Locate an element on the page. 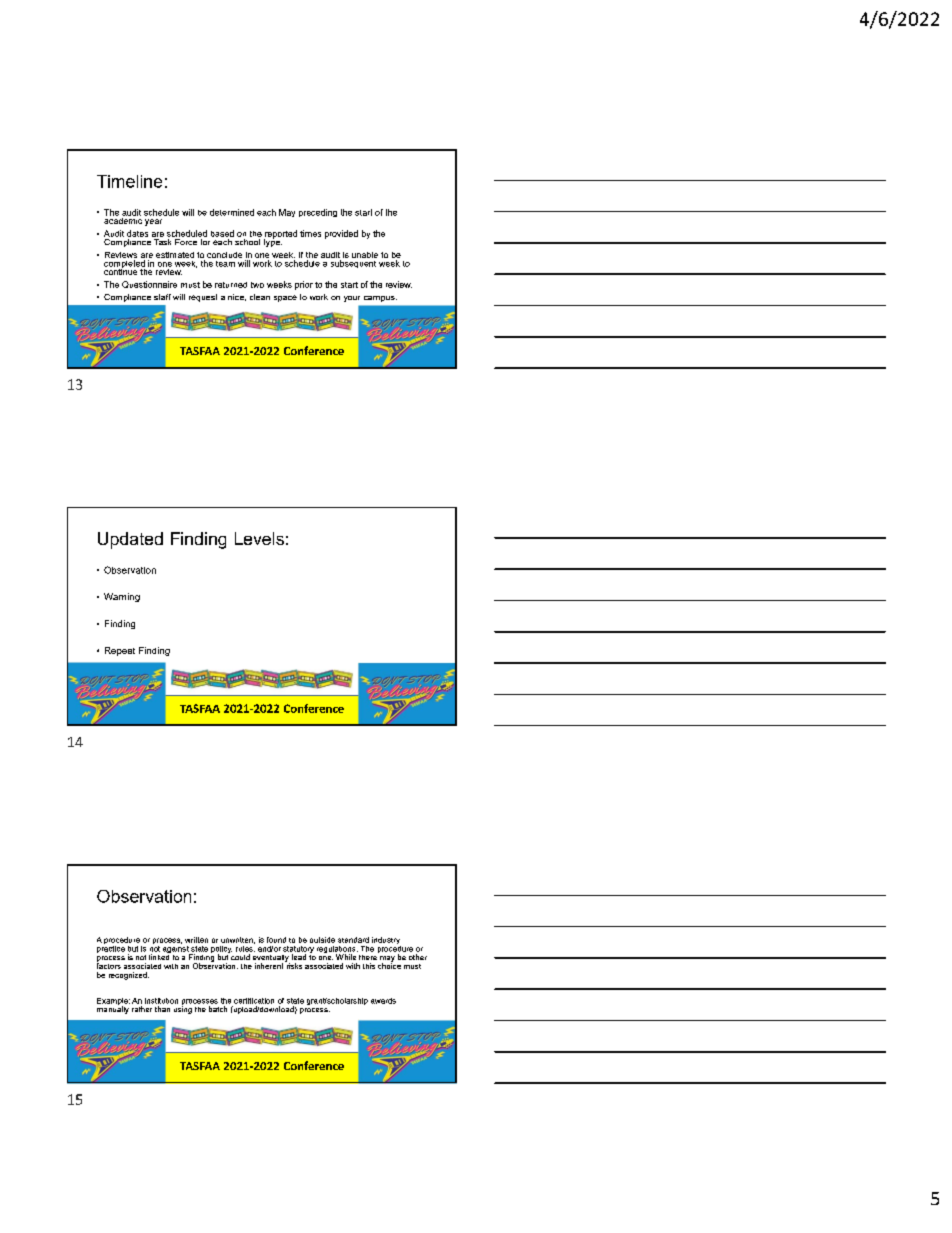 This image has width=952, height=1233. campus is located at coordinates (380, 299).
